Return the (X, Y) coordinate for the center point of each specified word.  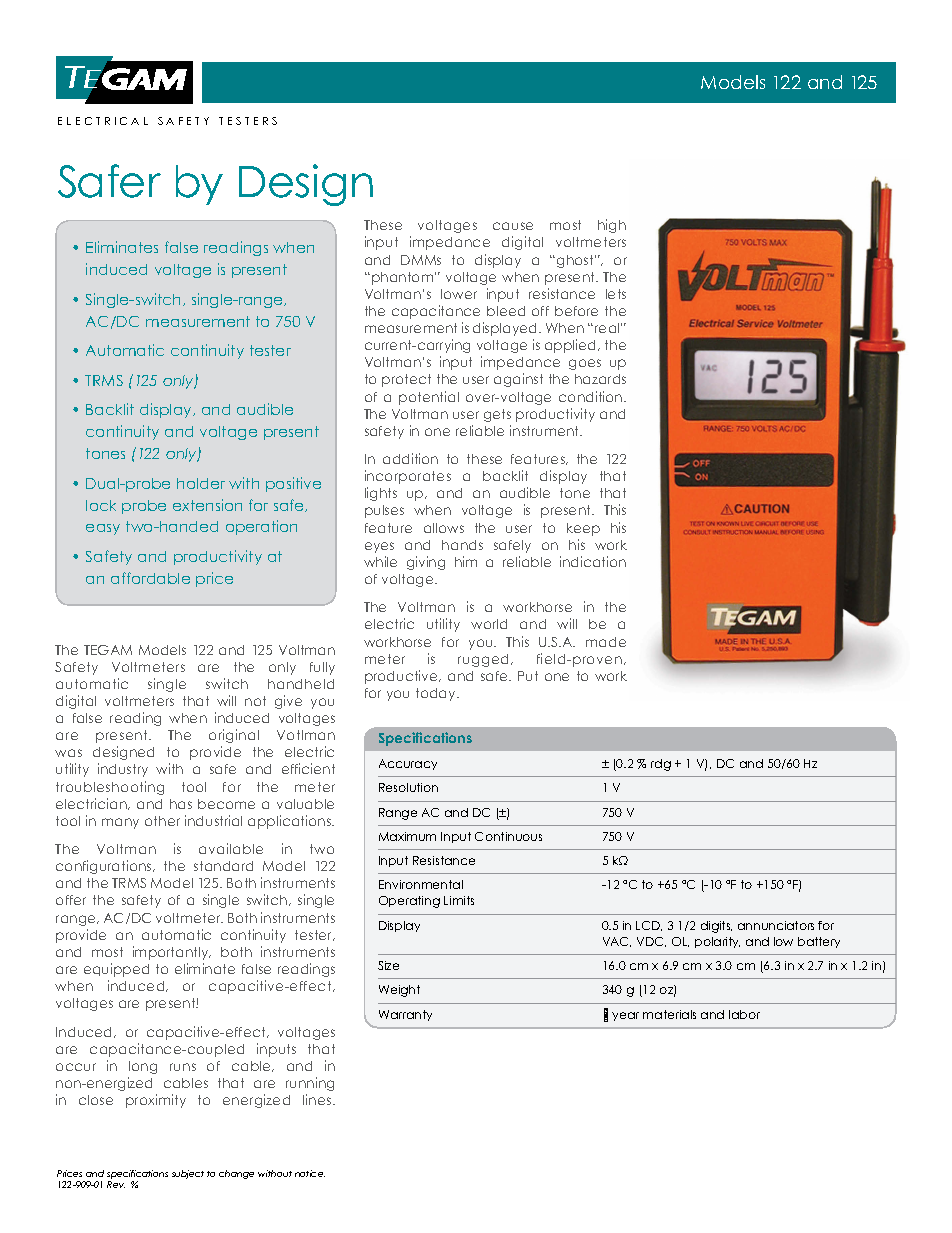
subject (188, 1174)
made (606, 642)
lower (459, 294)
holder (201, 483)
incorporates (408, 477)
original (234, 736)
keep (583, 529)
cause (513, 226)
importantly (172, 953)
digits (716, 927)
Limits (459, 900)
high (612, 226)
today (437, 694)
